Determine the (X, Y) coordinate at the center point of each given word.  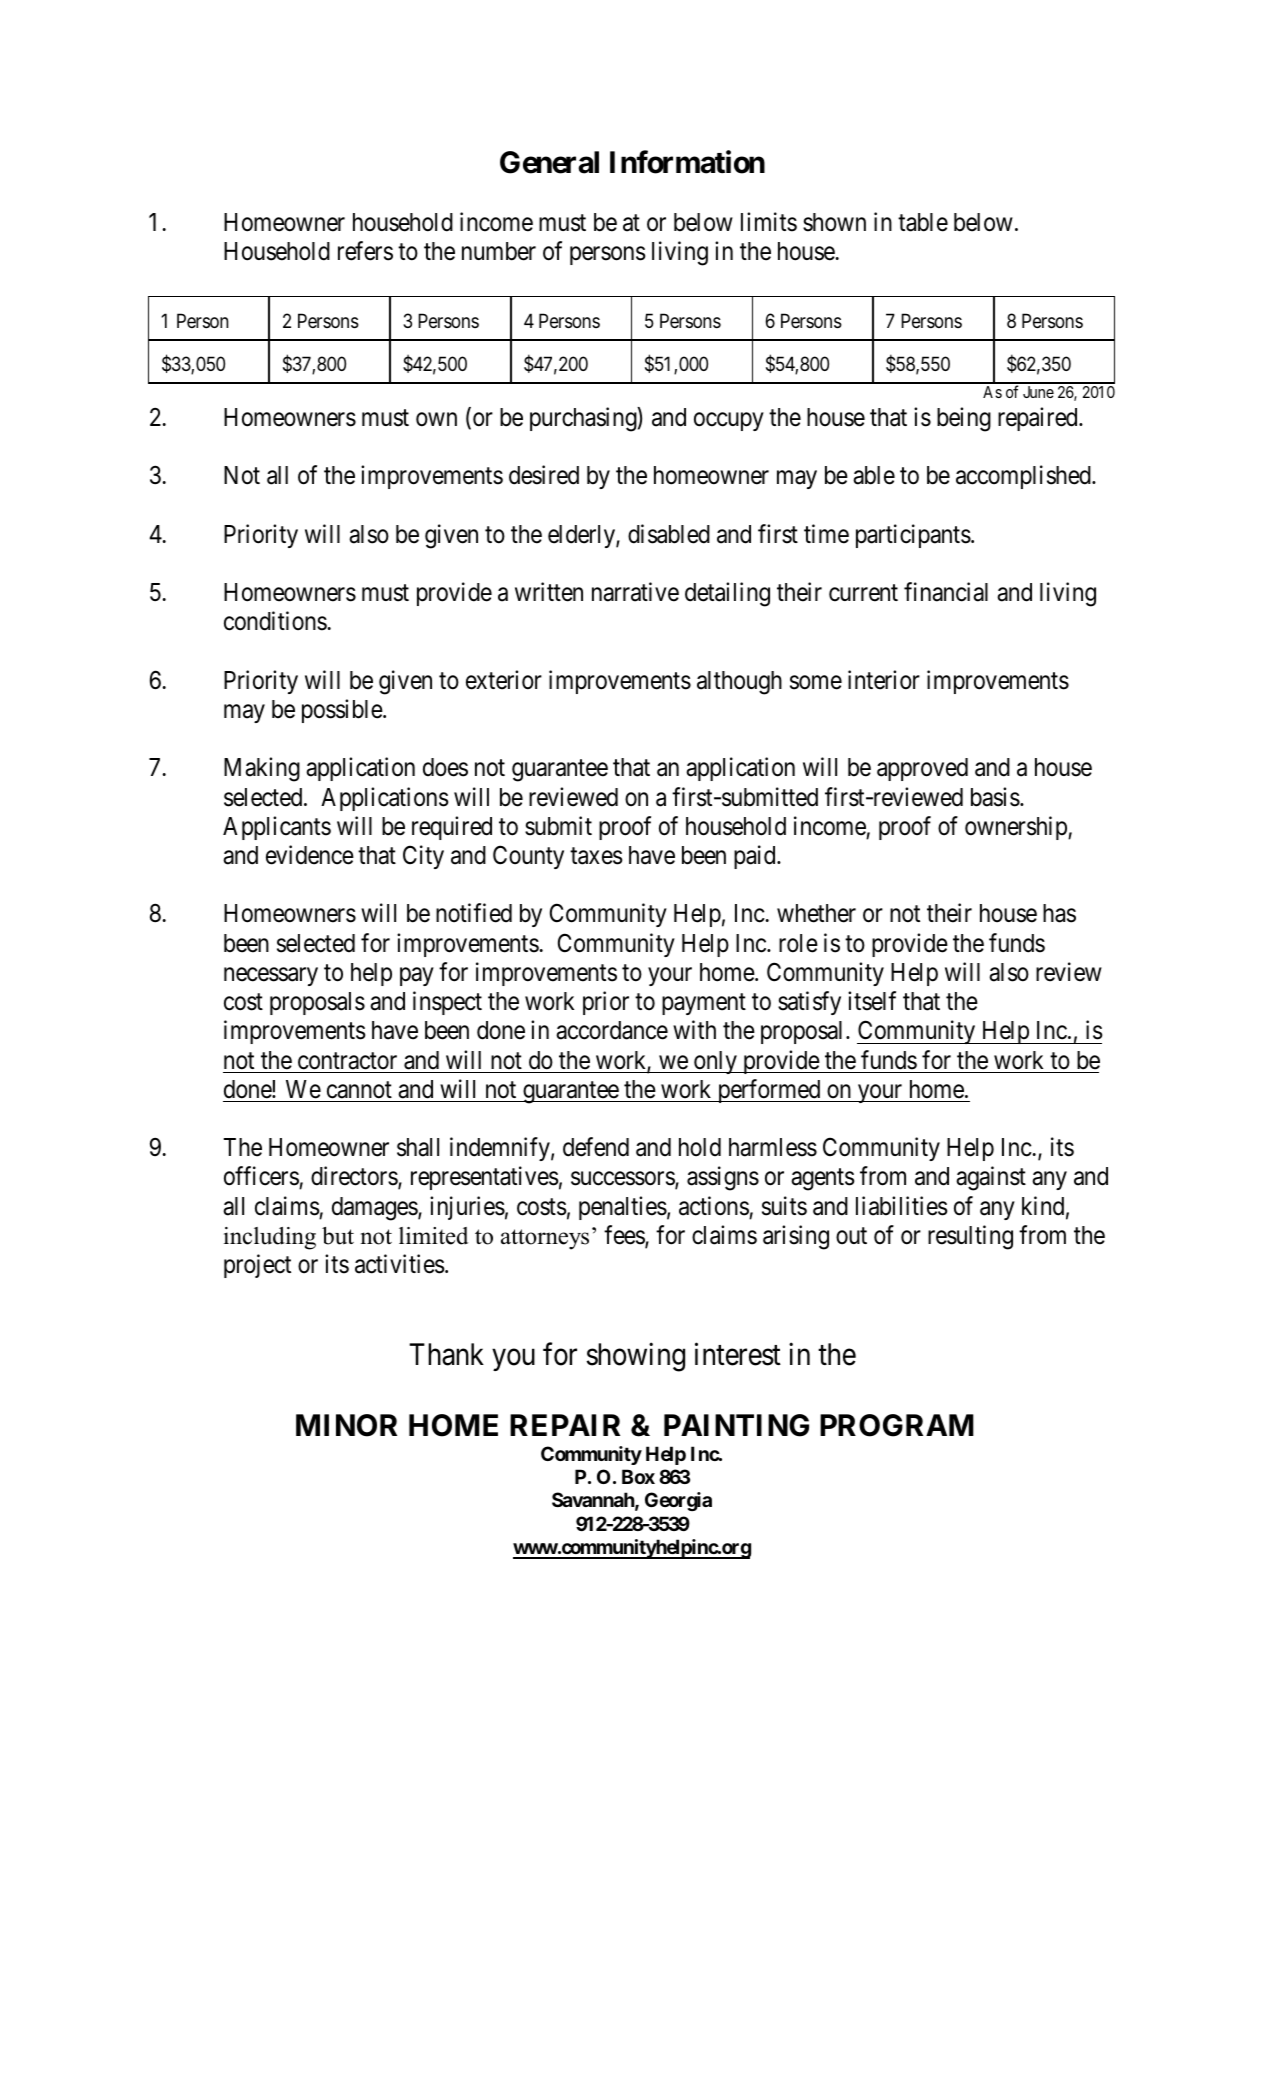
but (338, 1236)
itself (872, 1001)
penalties (623, 1208)
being (964, 419)
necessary (271, 977)
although (739, 683)
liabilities (902, 1206)
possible (343, 711)
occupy (729, 421)
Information (687, 162)
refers (365, 251)
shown (834, 222)
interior (884, 680)
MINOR (346, 1425)
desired (544, 475)
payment (704, 1004)
